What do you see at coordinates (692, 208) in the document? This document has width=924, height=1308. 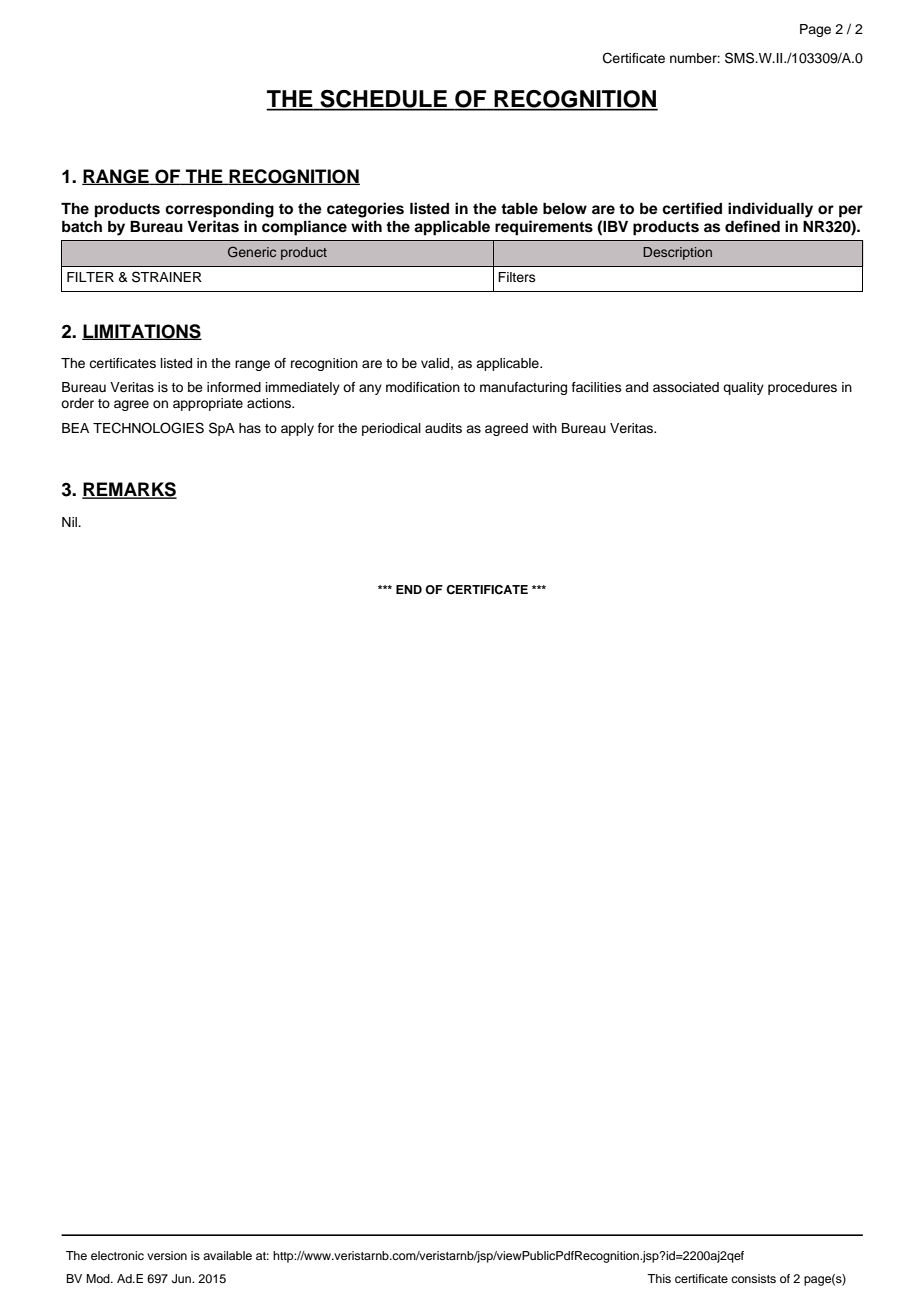 I see `certified` at bounding box center [692, 208].
